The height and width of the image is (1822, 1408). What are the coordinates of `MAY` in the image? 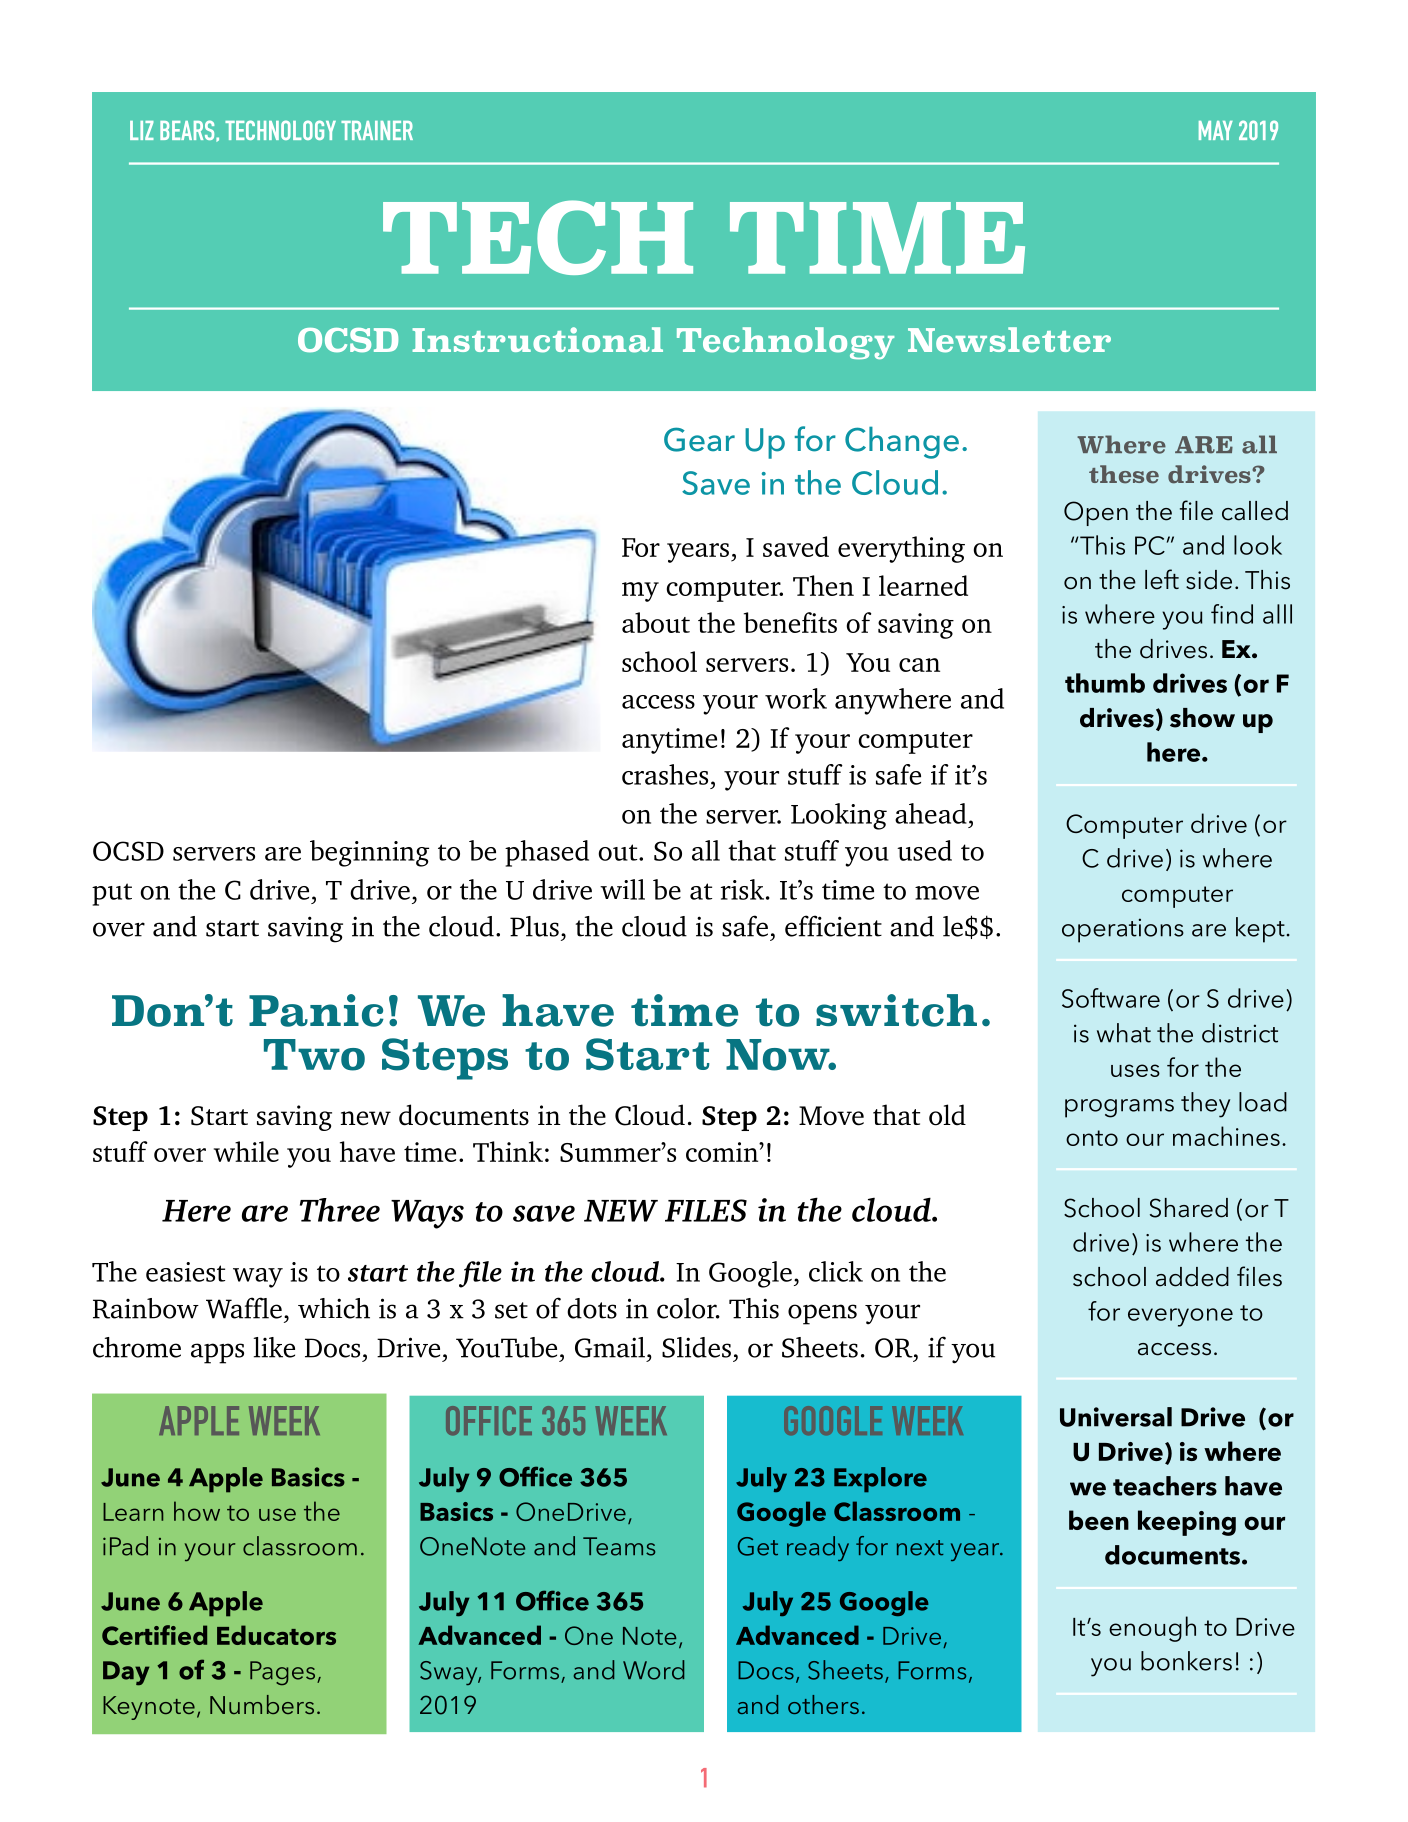 It's located at (1216, 130).
